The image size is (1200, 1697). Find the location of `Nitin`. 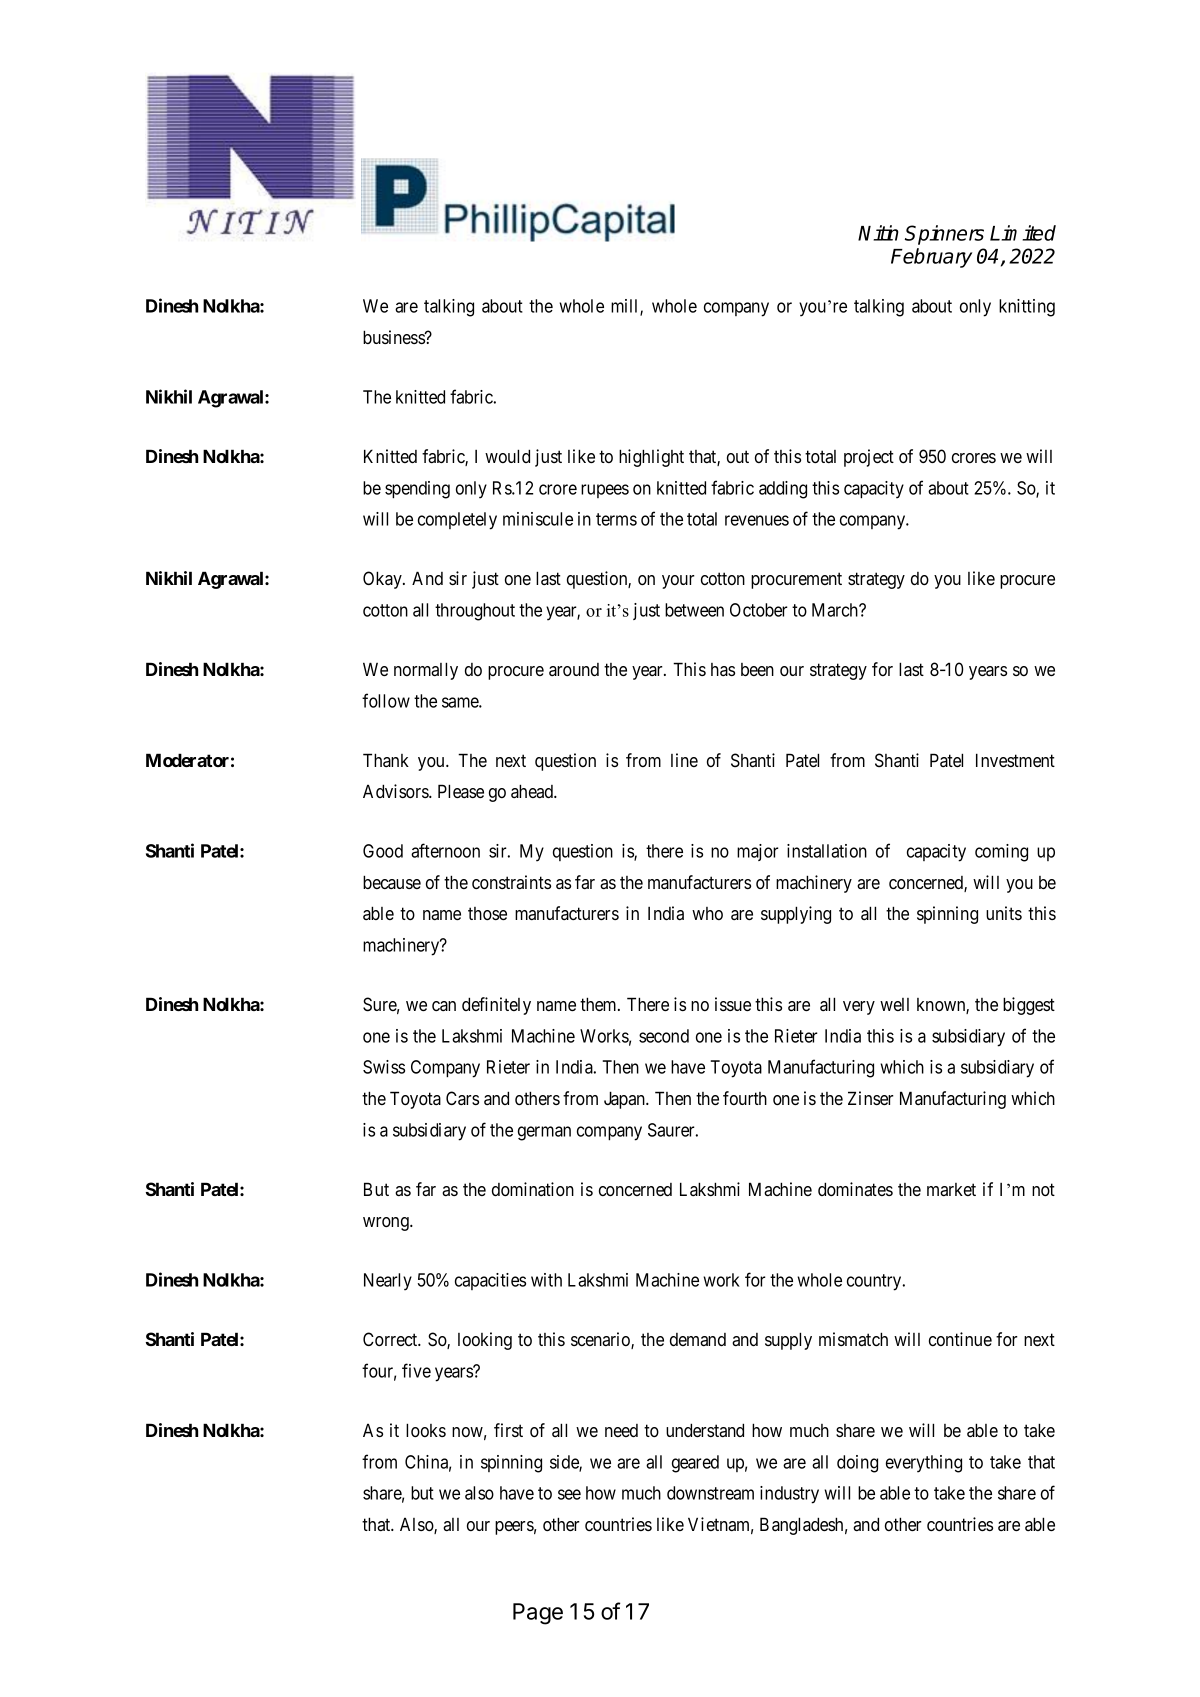

Nitin is located at coordinates (878, 233).
